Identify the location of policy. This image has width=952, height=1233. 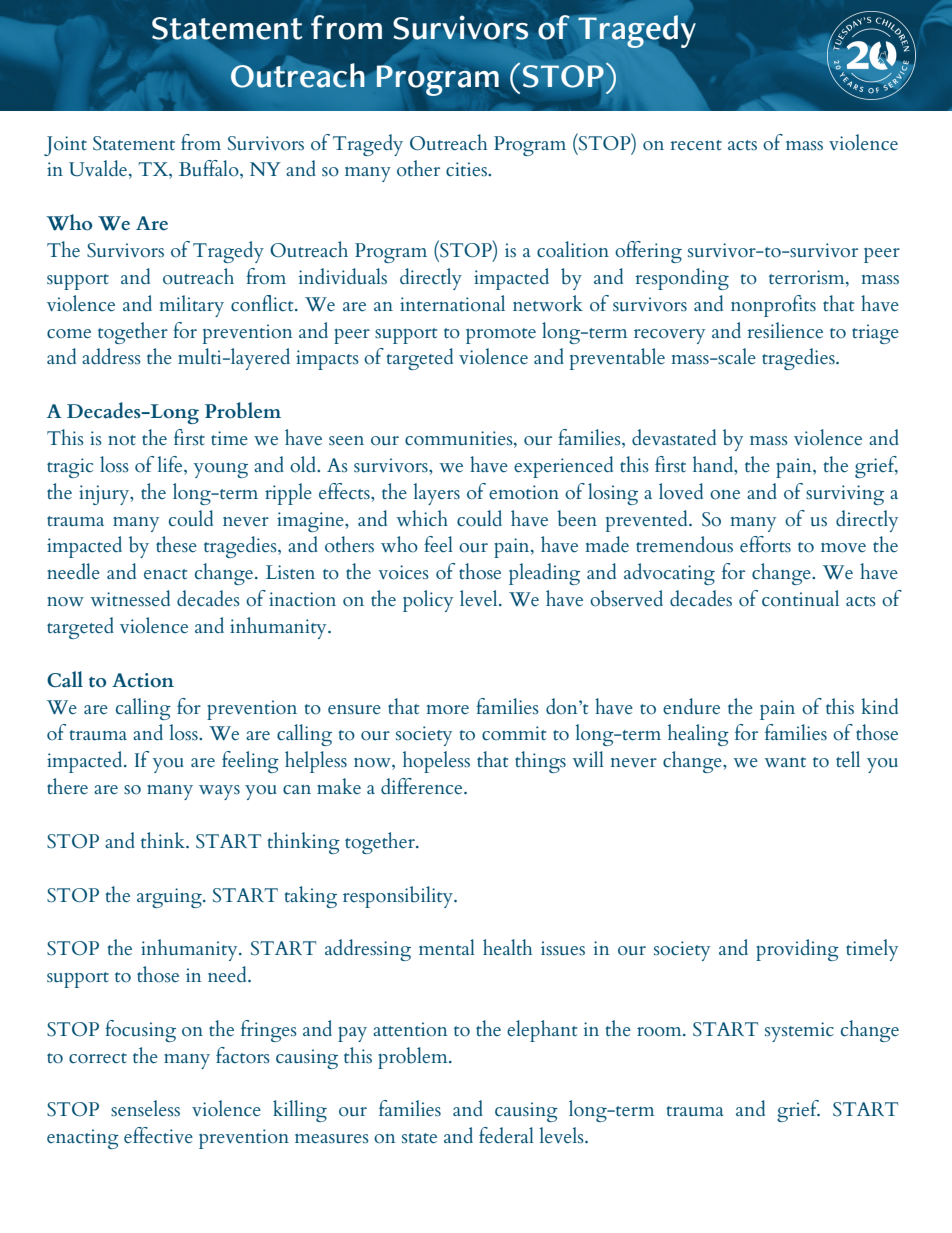
(428, 601).
